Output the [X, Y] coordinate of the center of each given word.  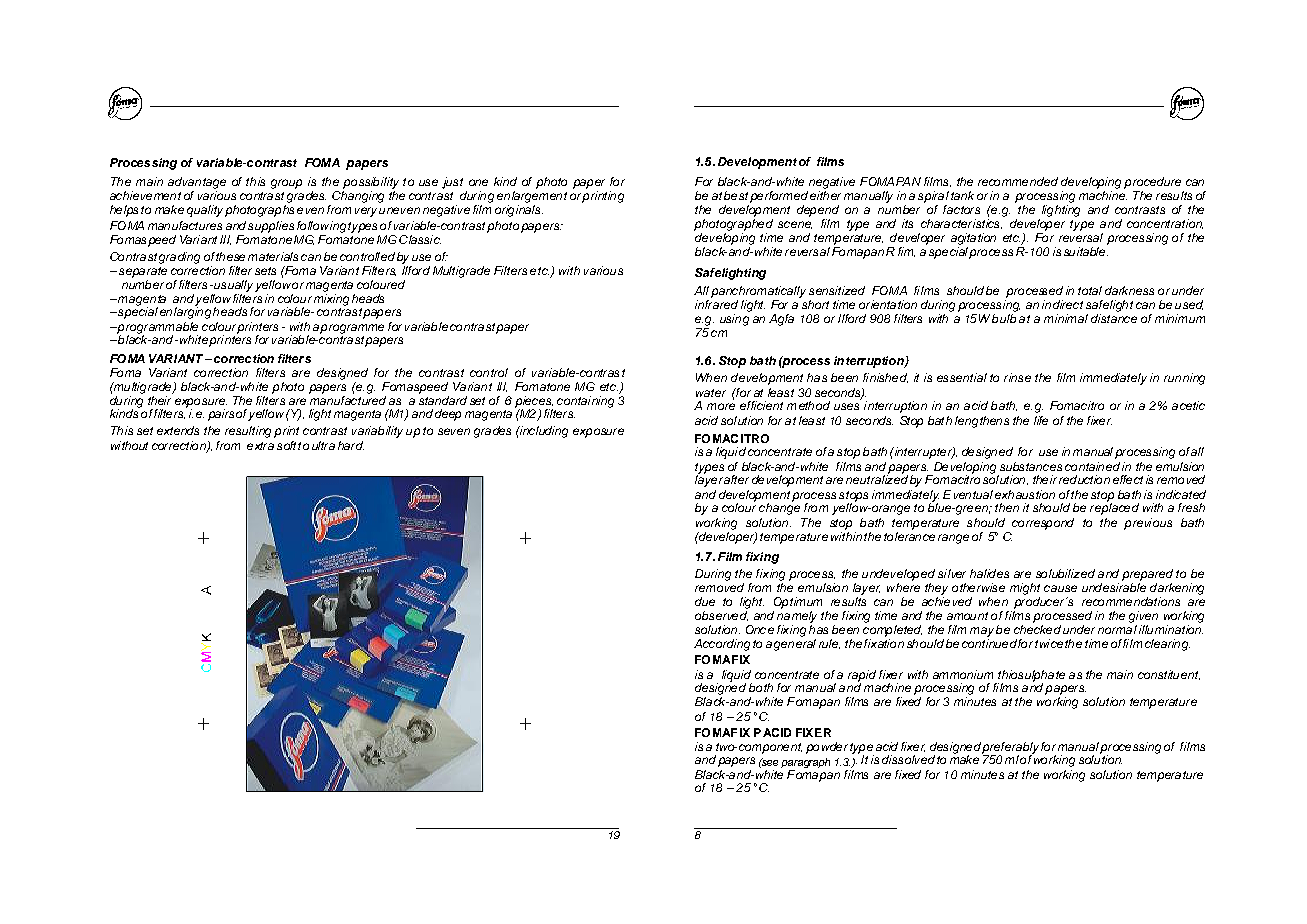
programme [352, 329]
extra [260, 446]
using [734, 320]
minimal [1066, 318]
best [736, 195]
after [736, 479]
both [761, 687]
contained [1092, 466]
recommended [1018, 181]
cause [1060, 588]
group [286, 184]
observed [721, 616]
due [705, 601]
